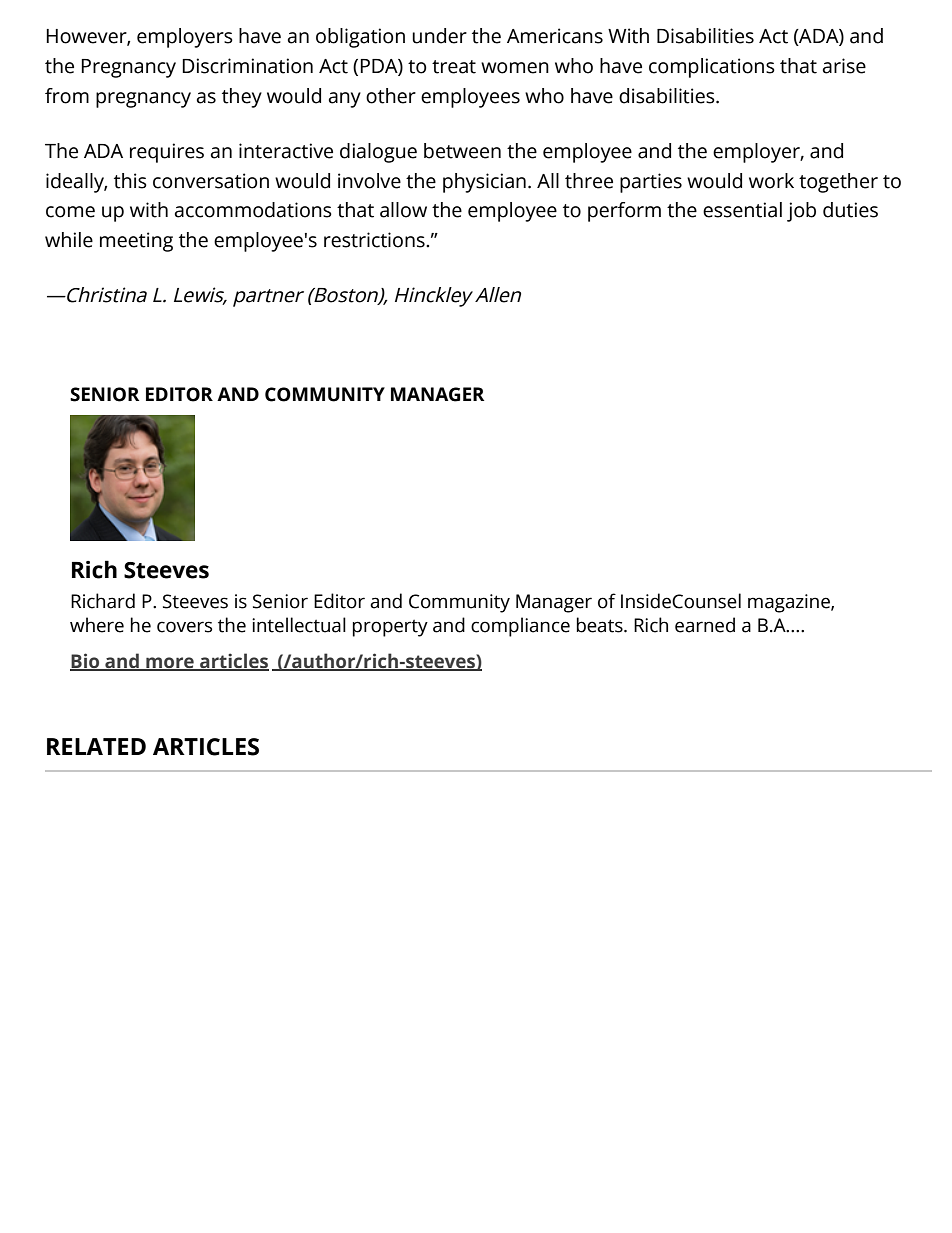 This image has width=952, height=1233. What do you see at coordinates (454, 67) in the image?
I see `treat` at bounding box center [454, 67].
